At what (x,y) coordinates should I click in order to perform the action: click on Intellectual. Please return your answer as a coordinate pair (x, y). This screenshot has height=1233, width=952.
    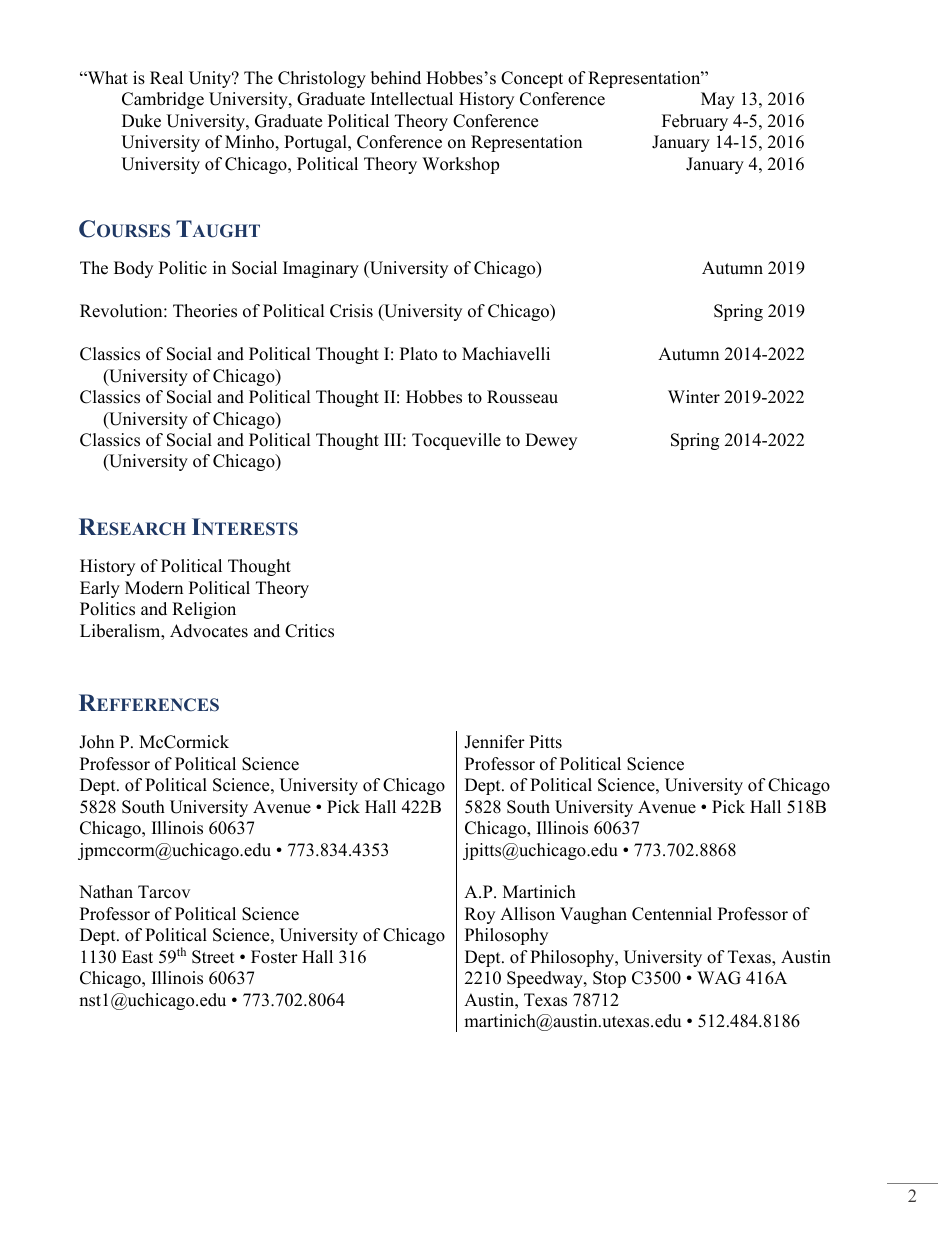
    Looking at the image, I should click on (412, 99).
